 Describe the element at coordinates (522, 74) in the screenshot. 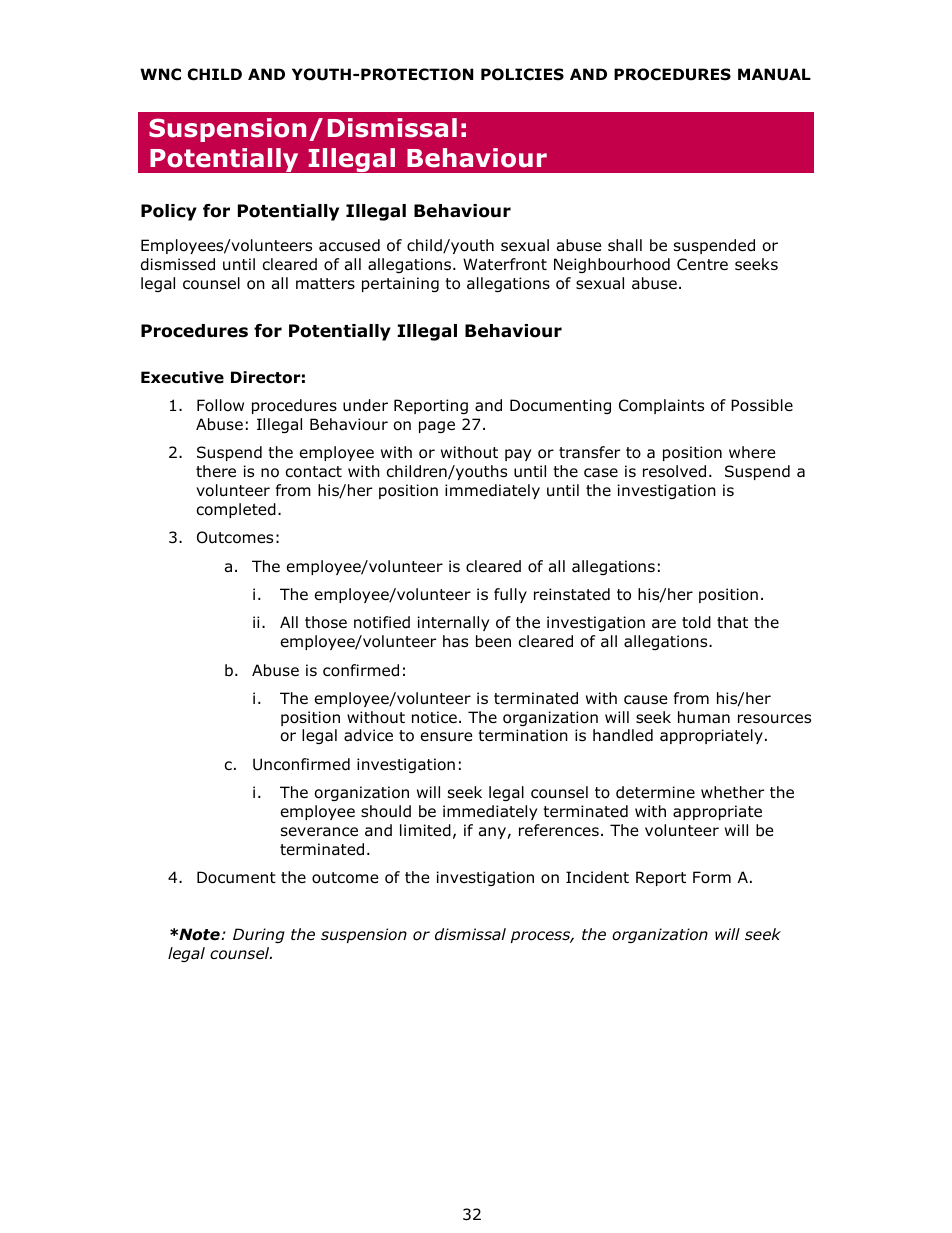

I see `POLICIES` at that location.
